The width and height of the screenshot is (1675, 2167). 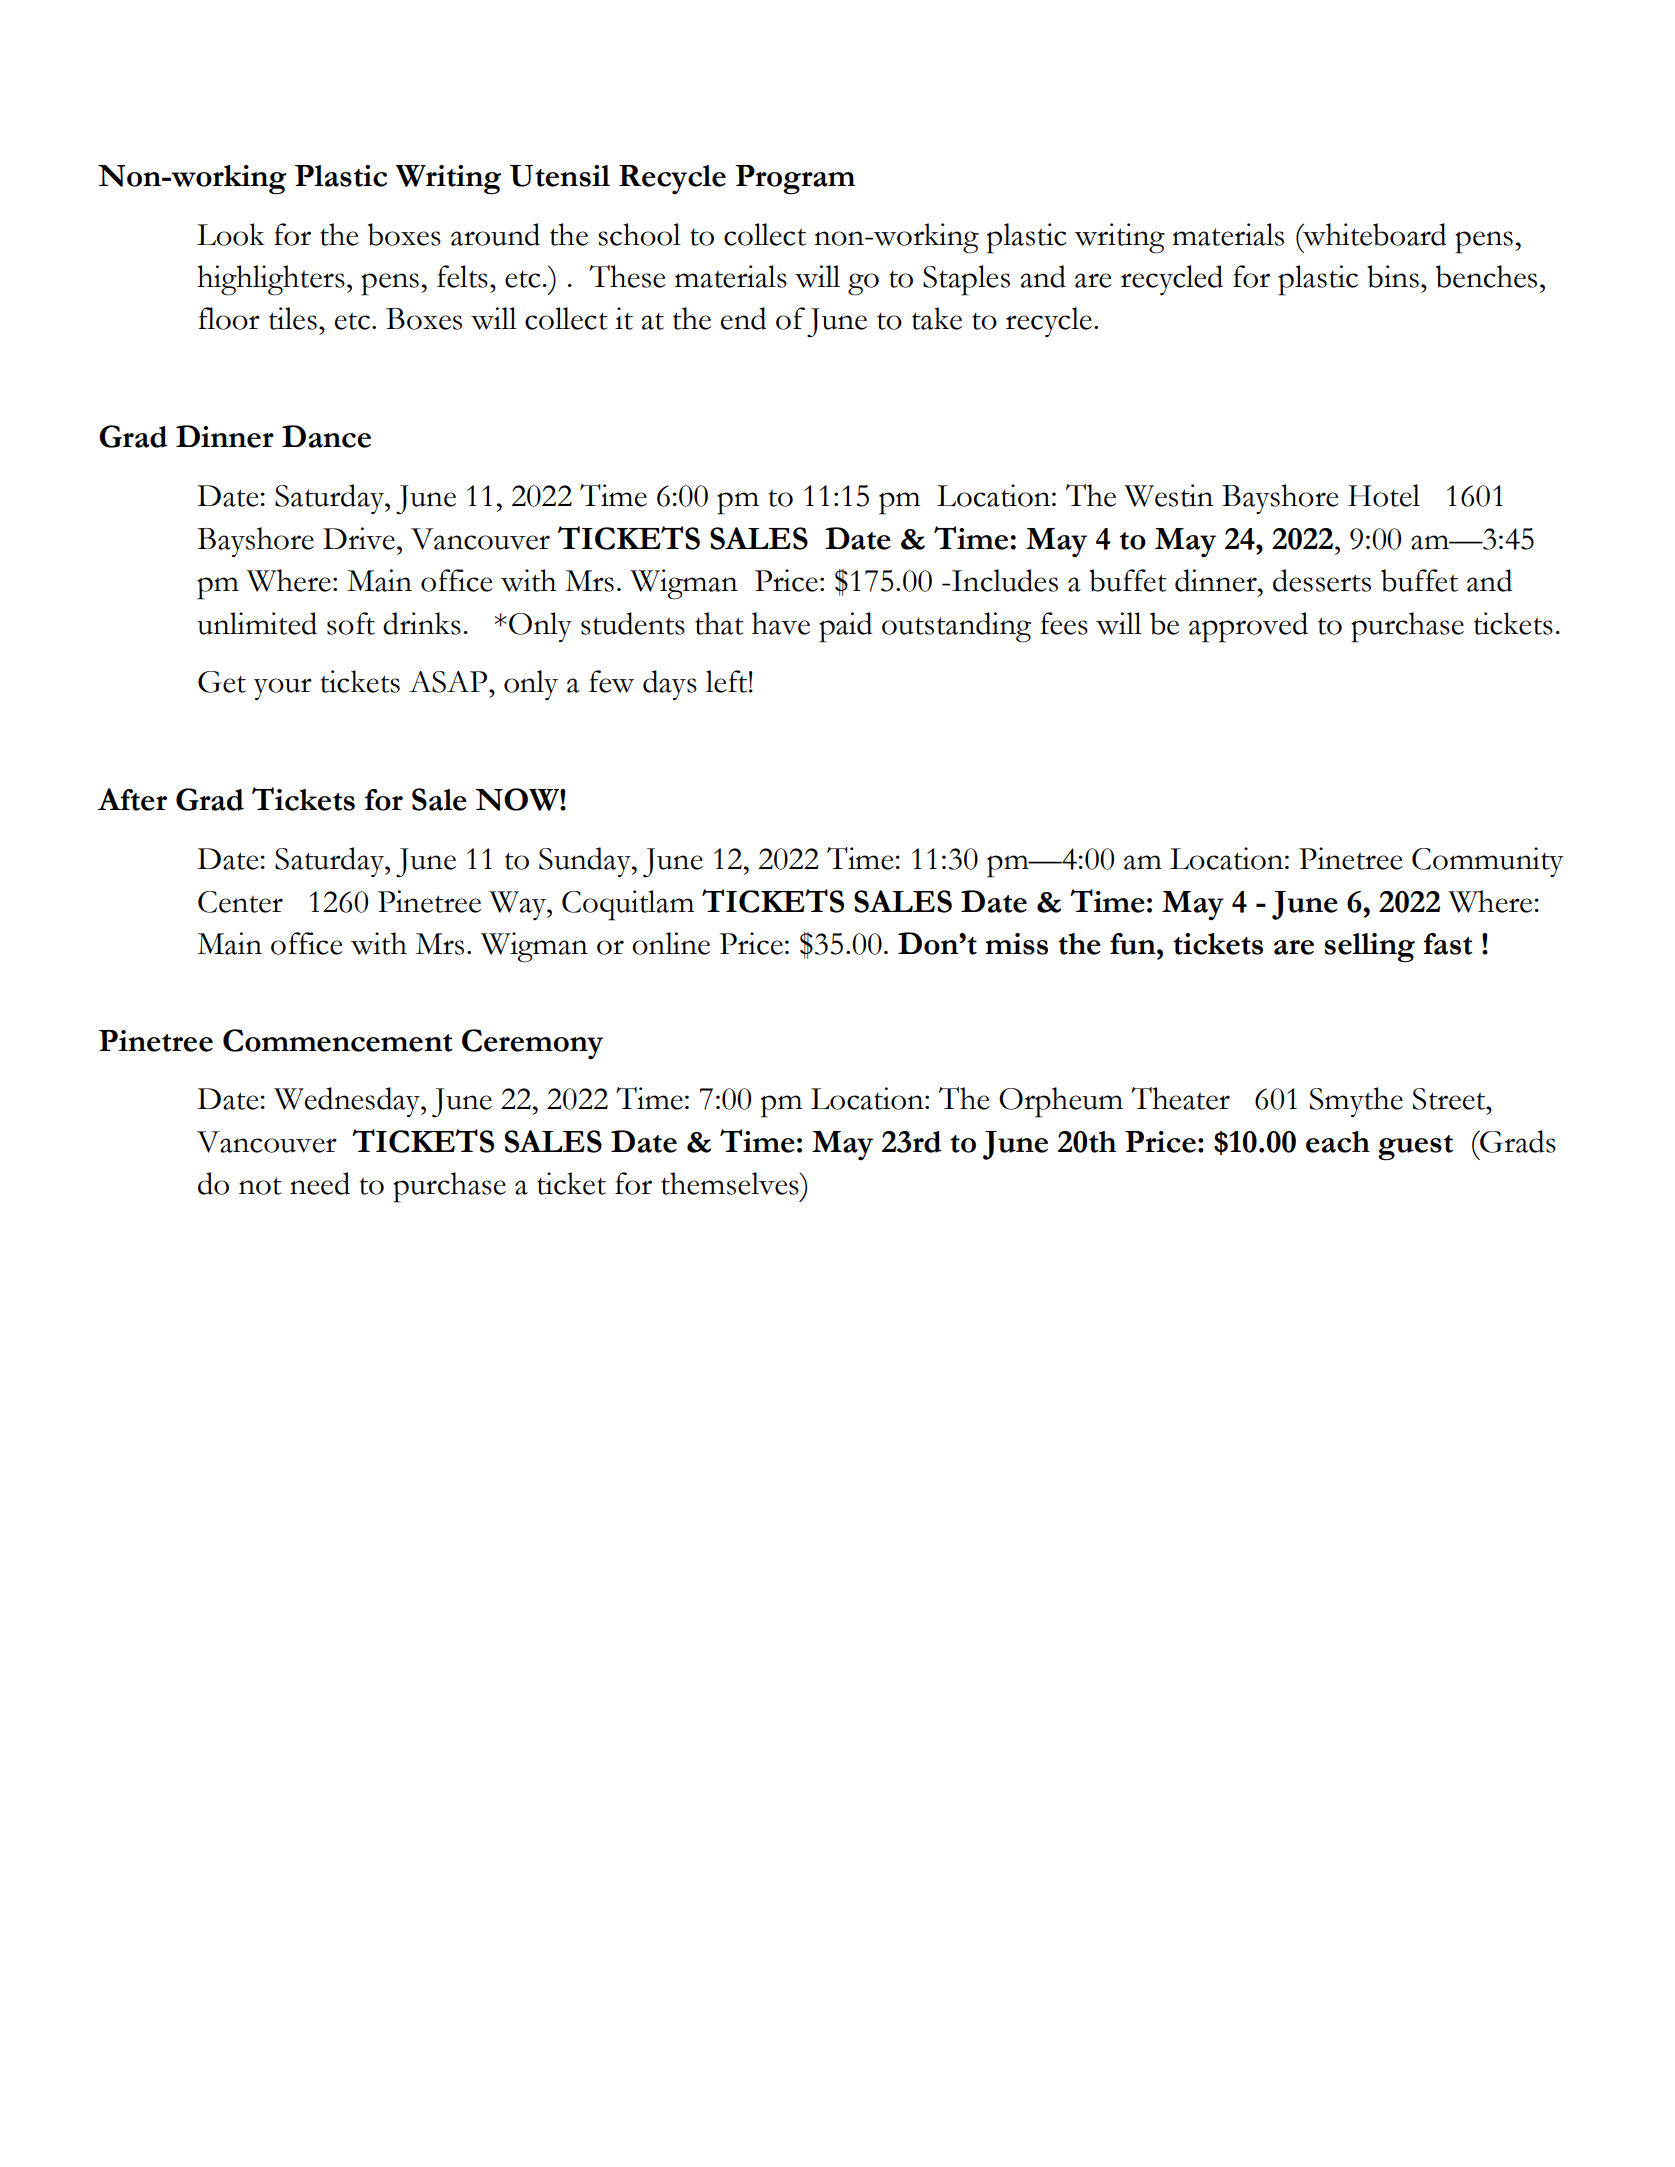 What do you see at coordinates (1374, 234) in the screenshot?
I see `whiteboard` at bounding box center [1374, 234].
